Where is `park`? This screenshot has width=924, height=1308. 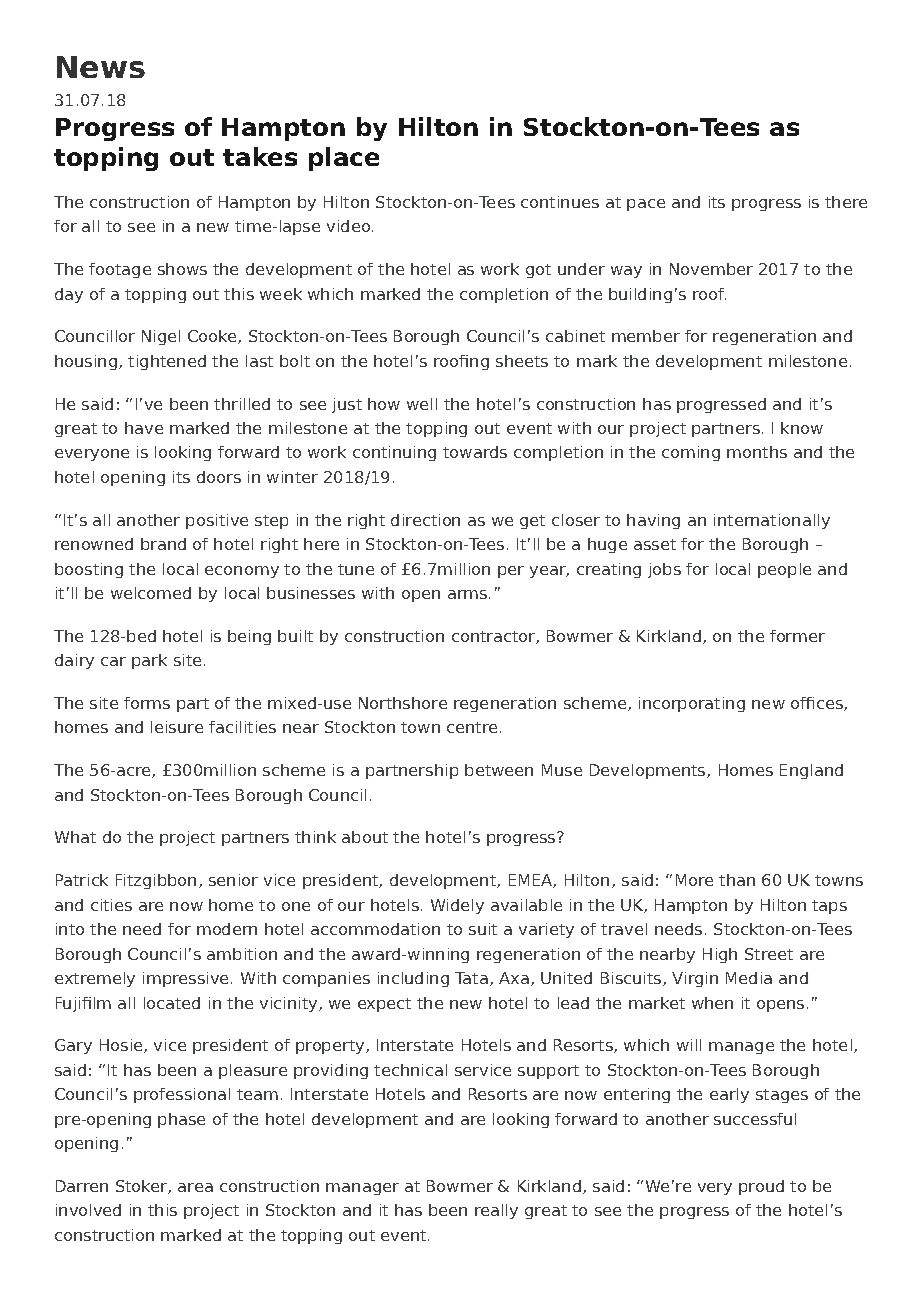 park is located at coordinates (149, 661).
